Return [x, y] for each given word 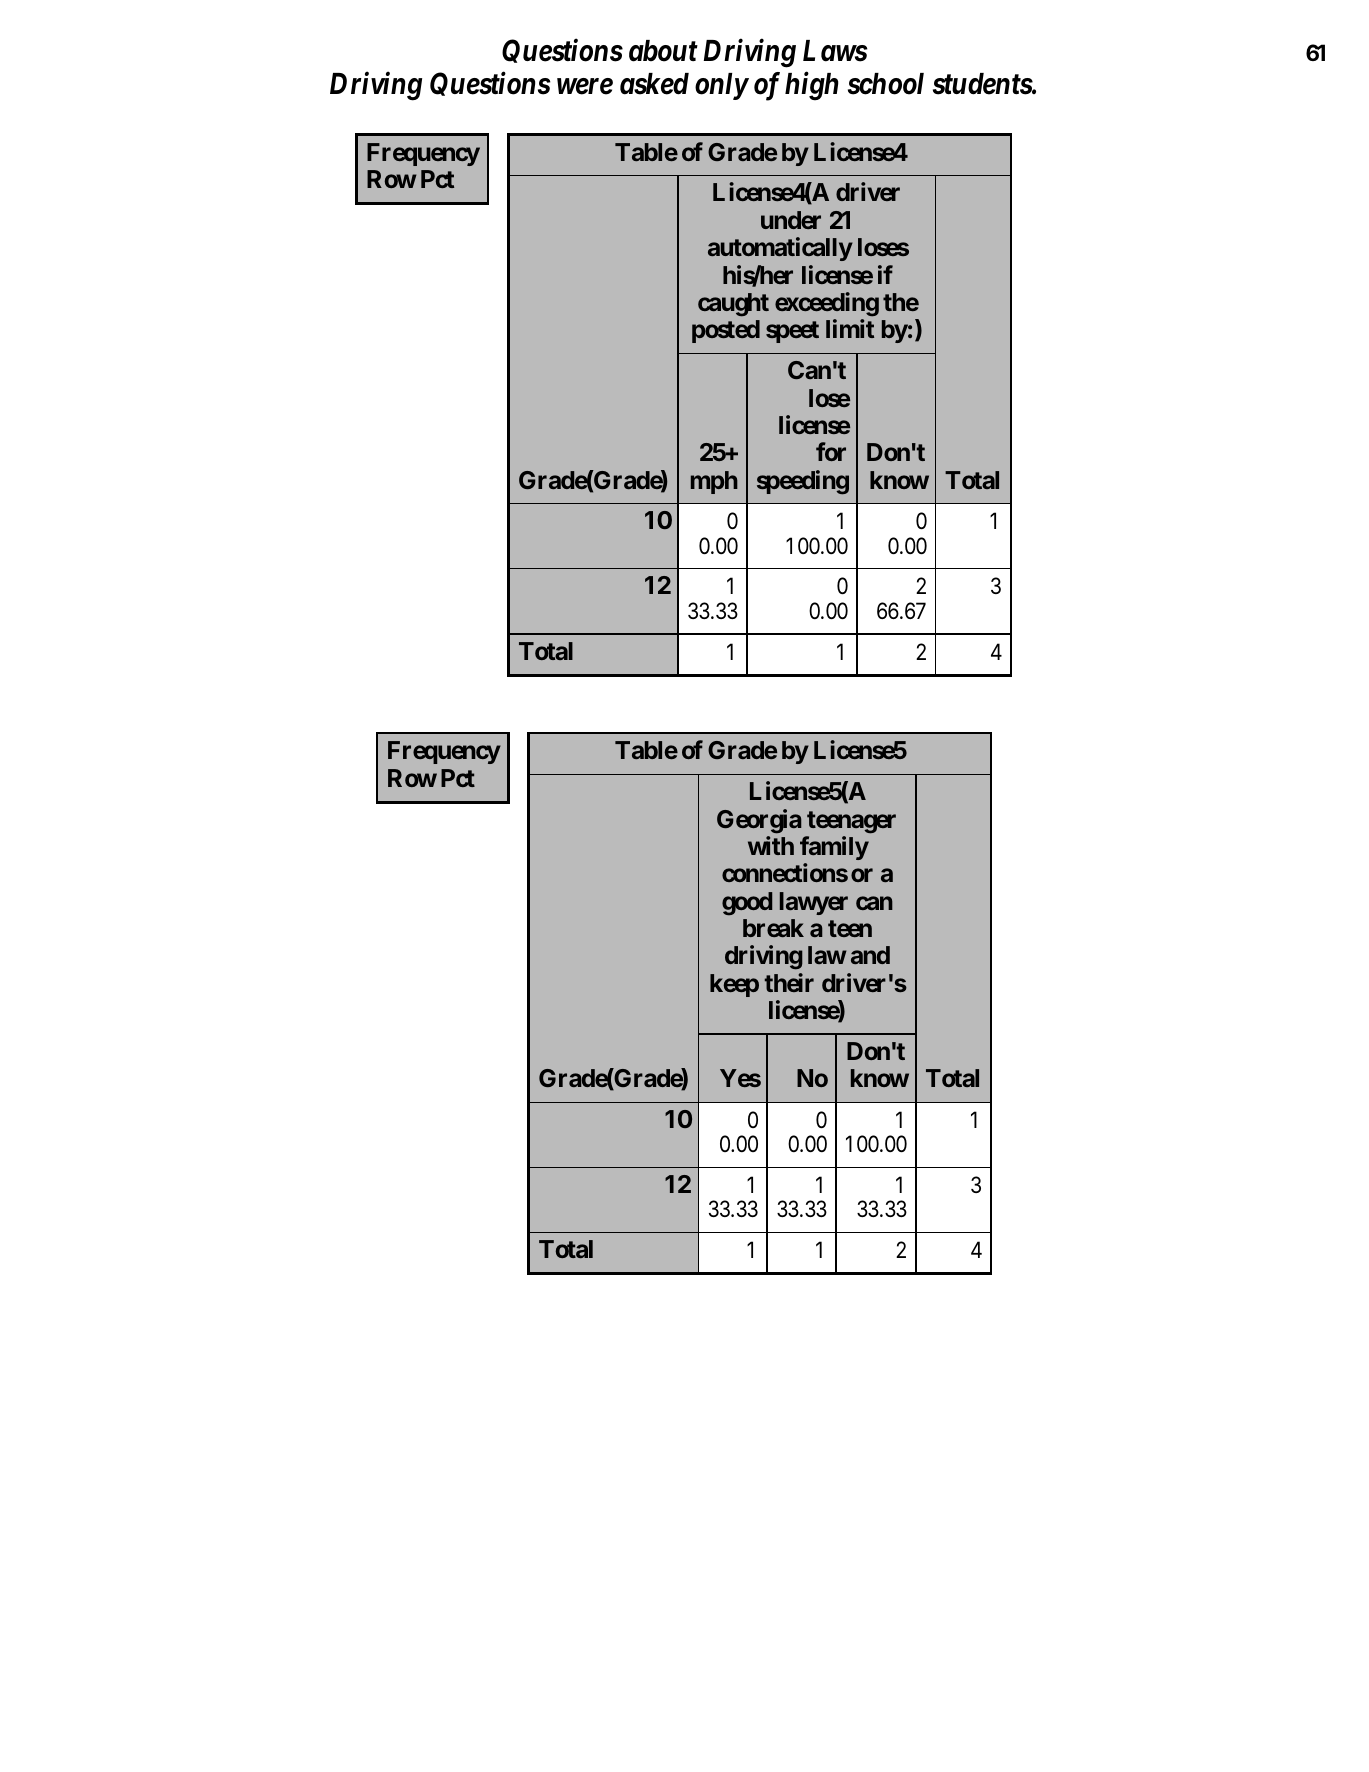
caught [733, 305]
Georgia [759, 821]
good [747, 904]
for [831, 451]
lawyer [814, 903]
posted [726, 331]
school [886, 84]
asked [654, 84]
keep [734, 985]
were [585, 87]
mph [714, 482]
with [771, 845]
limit [850, 328]
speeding [803, 482]
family [834, 848]
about [663, 51]
